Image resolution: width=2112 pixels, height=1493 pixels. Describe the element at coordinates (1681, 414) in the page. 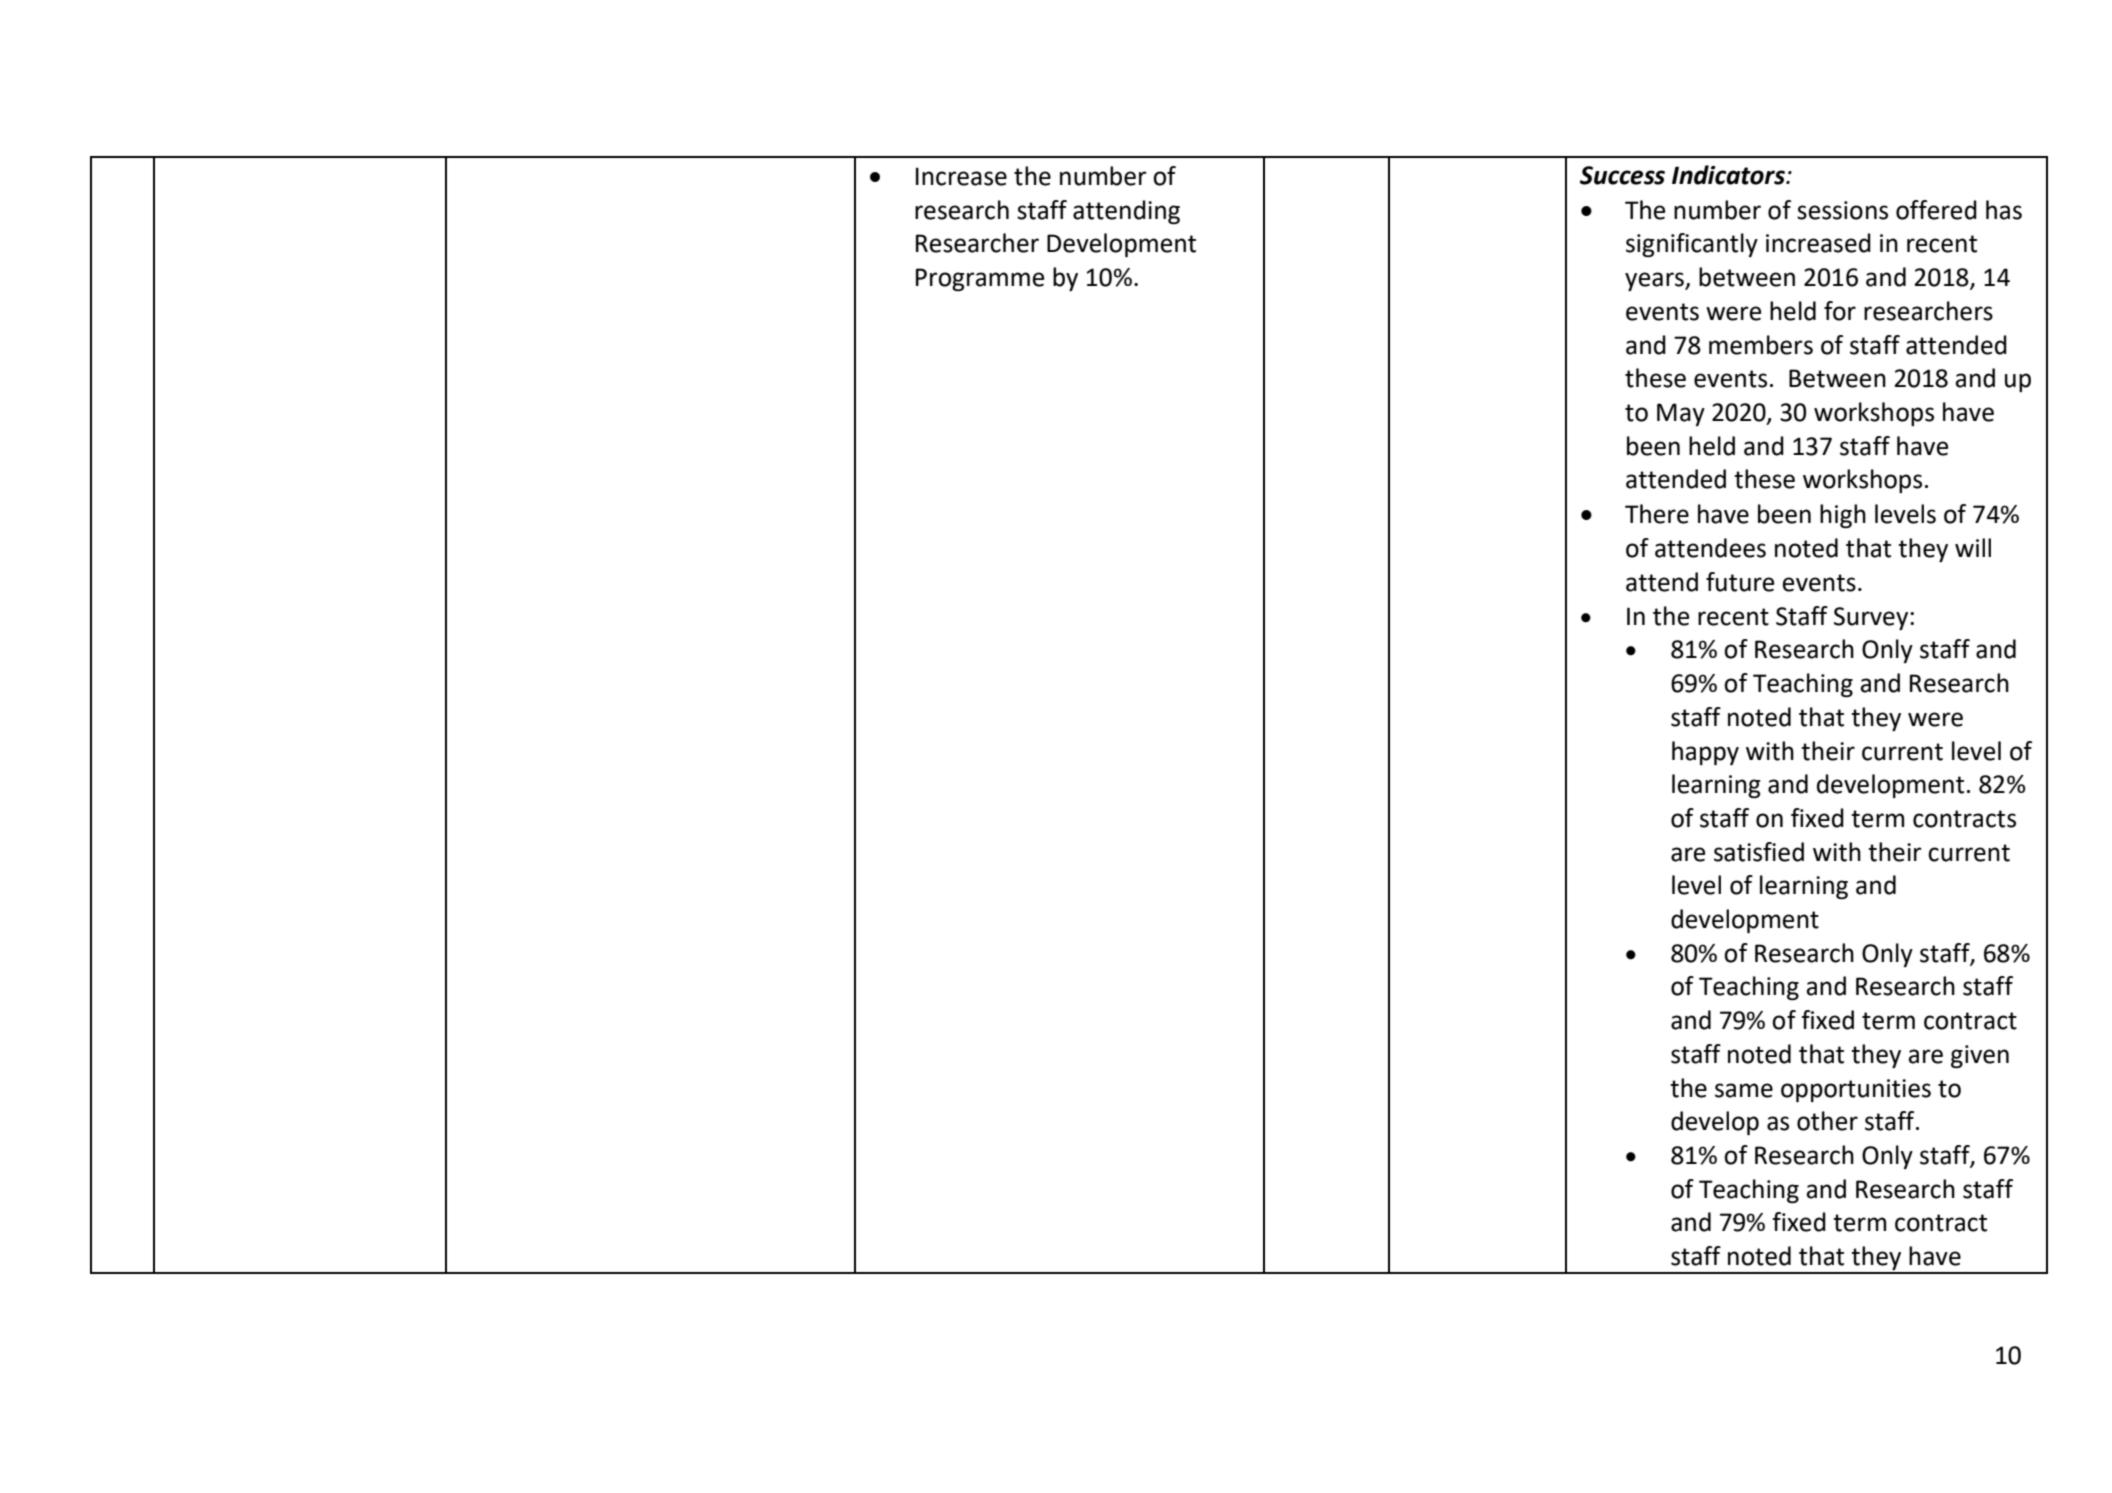

I see `May` at that location.
